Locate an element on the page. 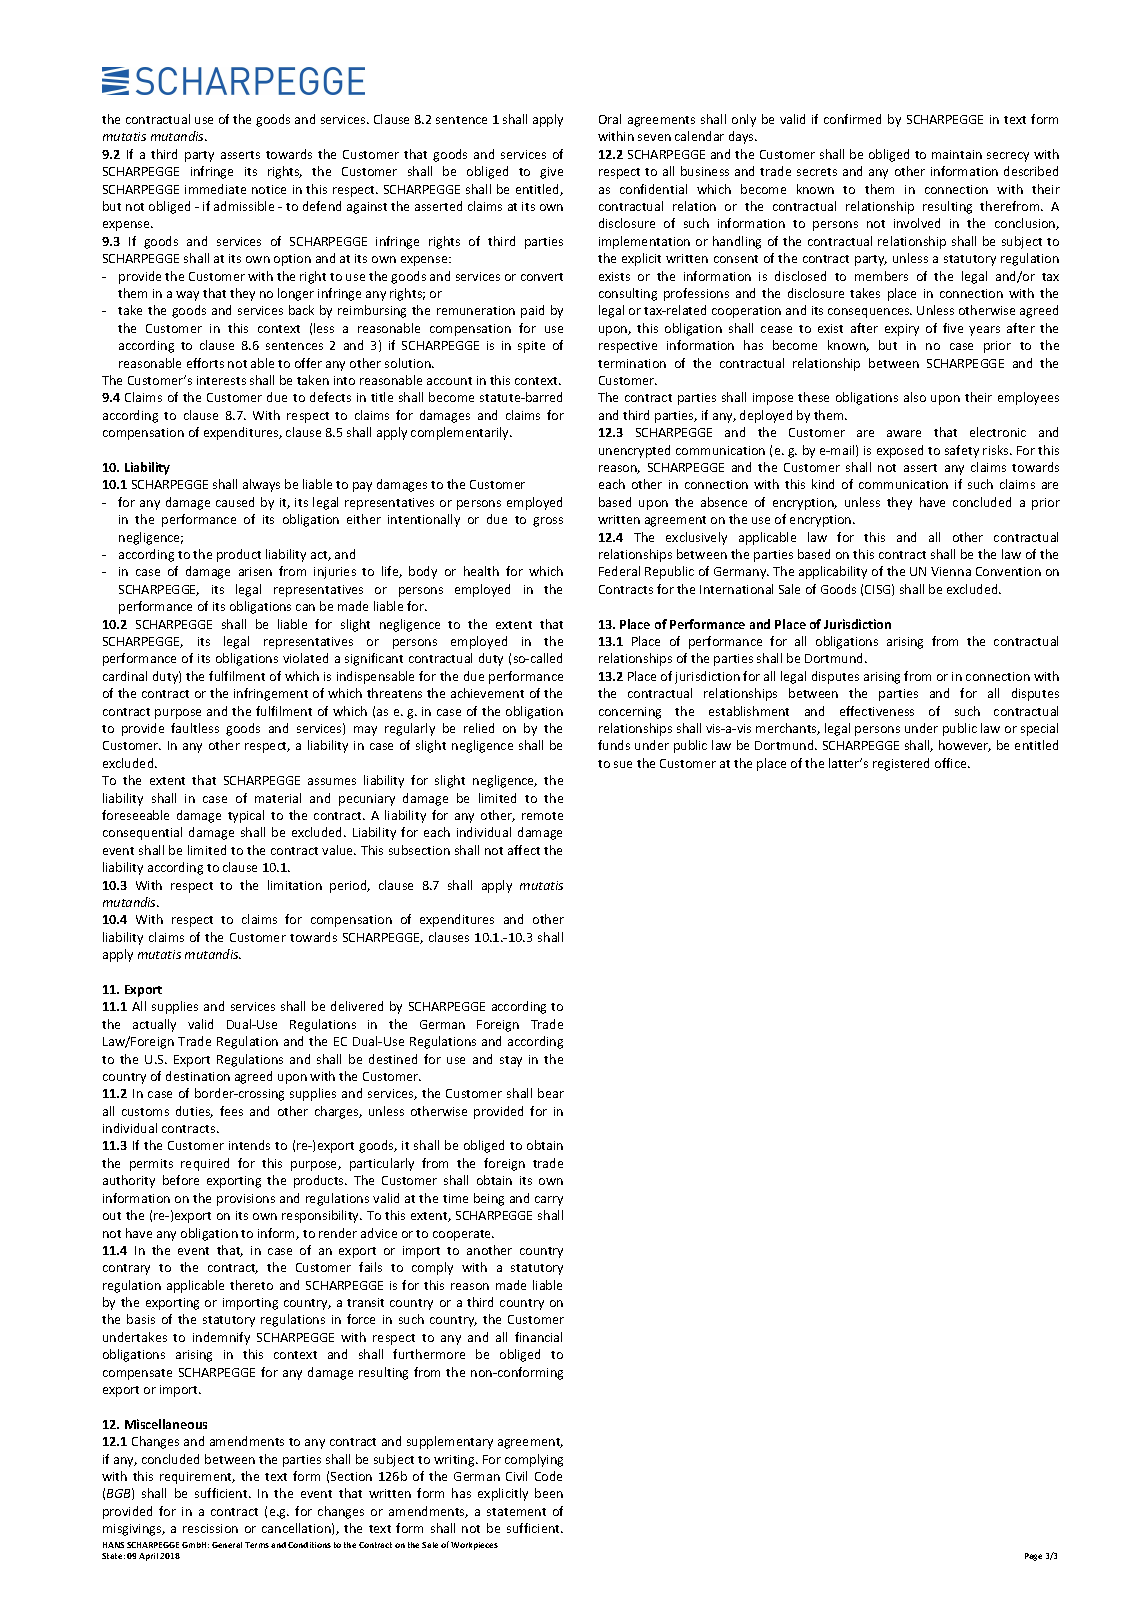  give is located at coordinates (551, 173).
